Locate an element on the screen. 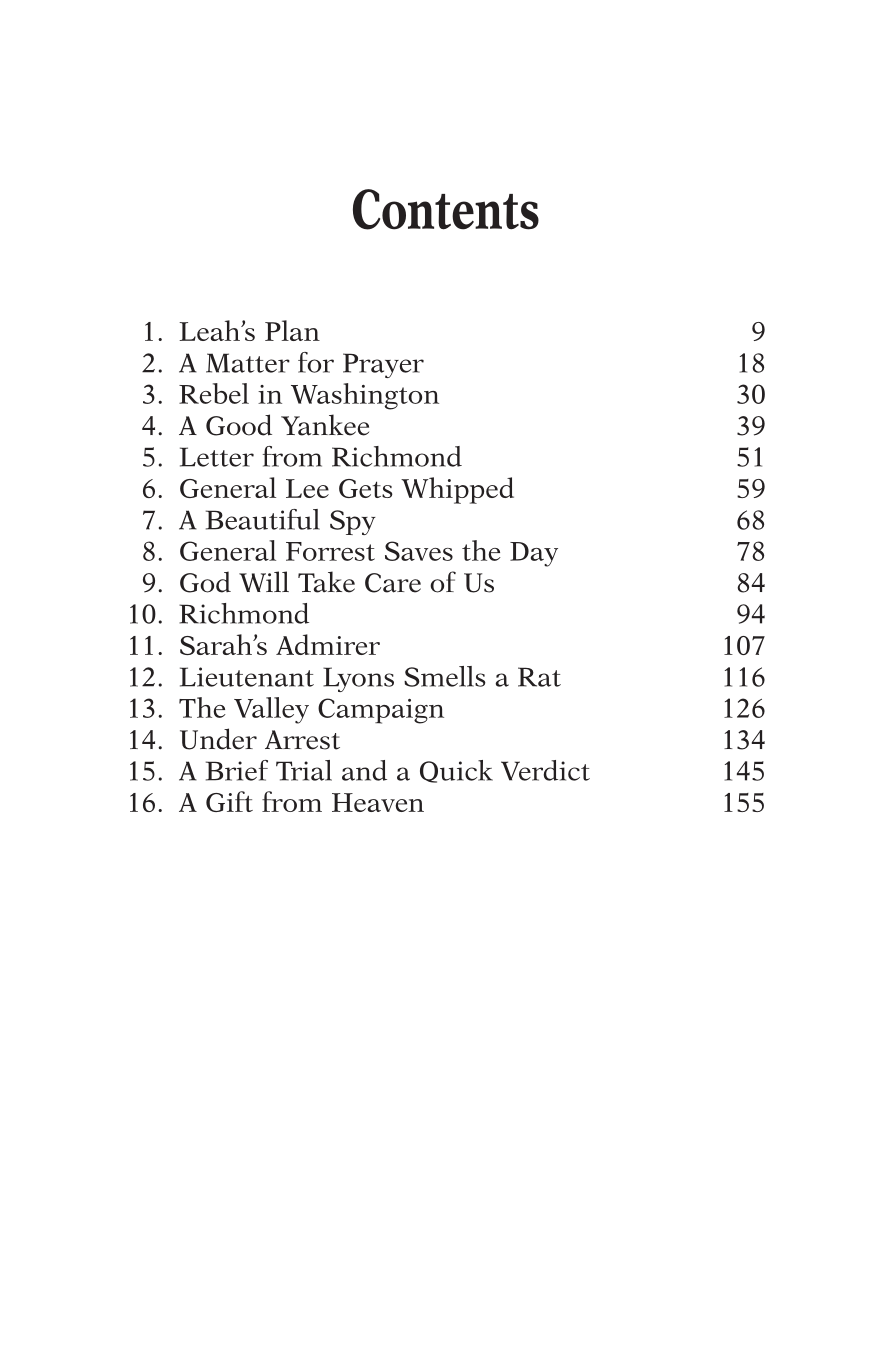  Lieutenant is located at coordinates (247, 677).
